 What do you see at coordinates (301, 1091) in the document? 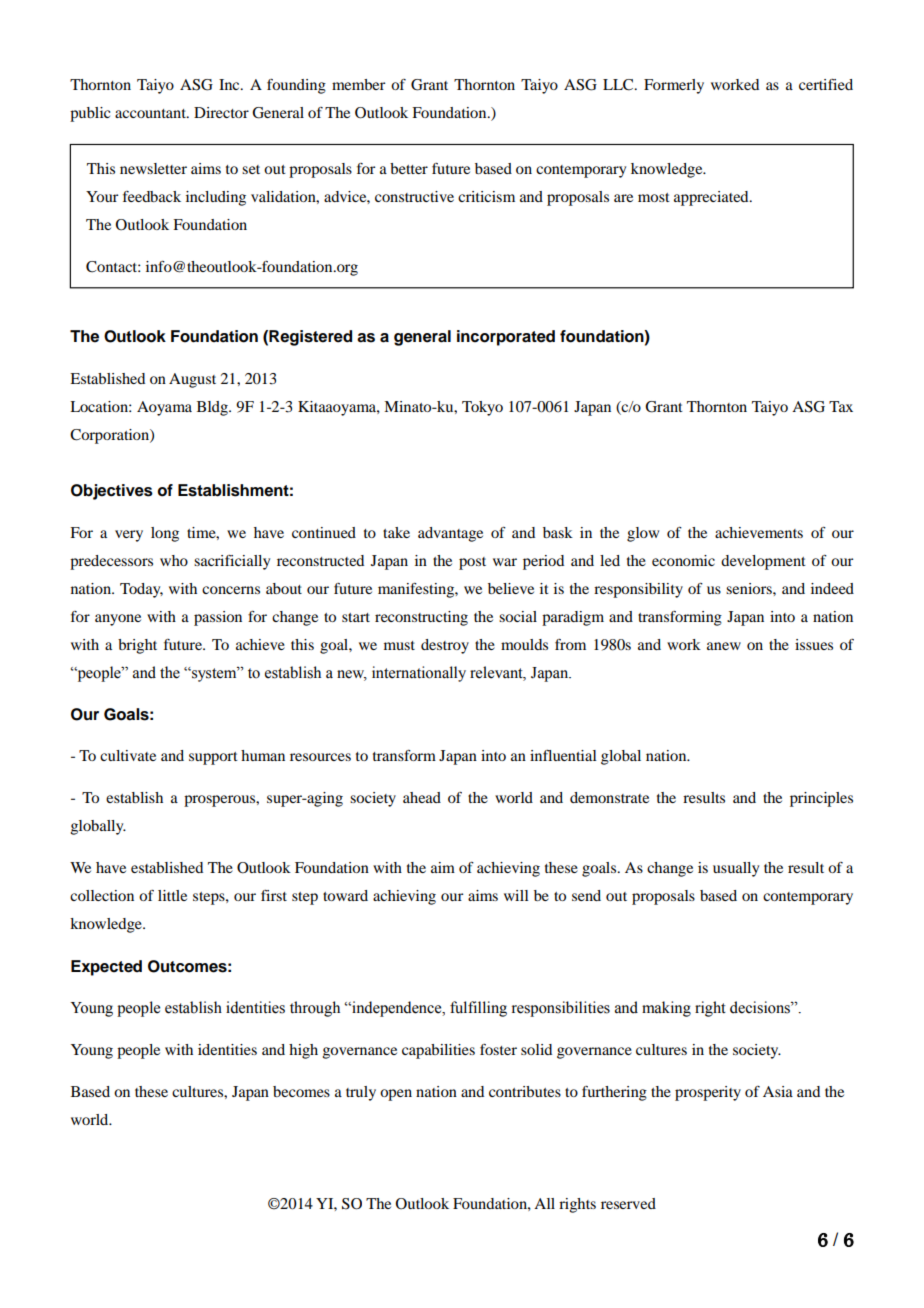
I see `becomes` at bounding box center [301, 1091].
